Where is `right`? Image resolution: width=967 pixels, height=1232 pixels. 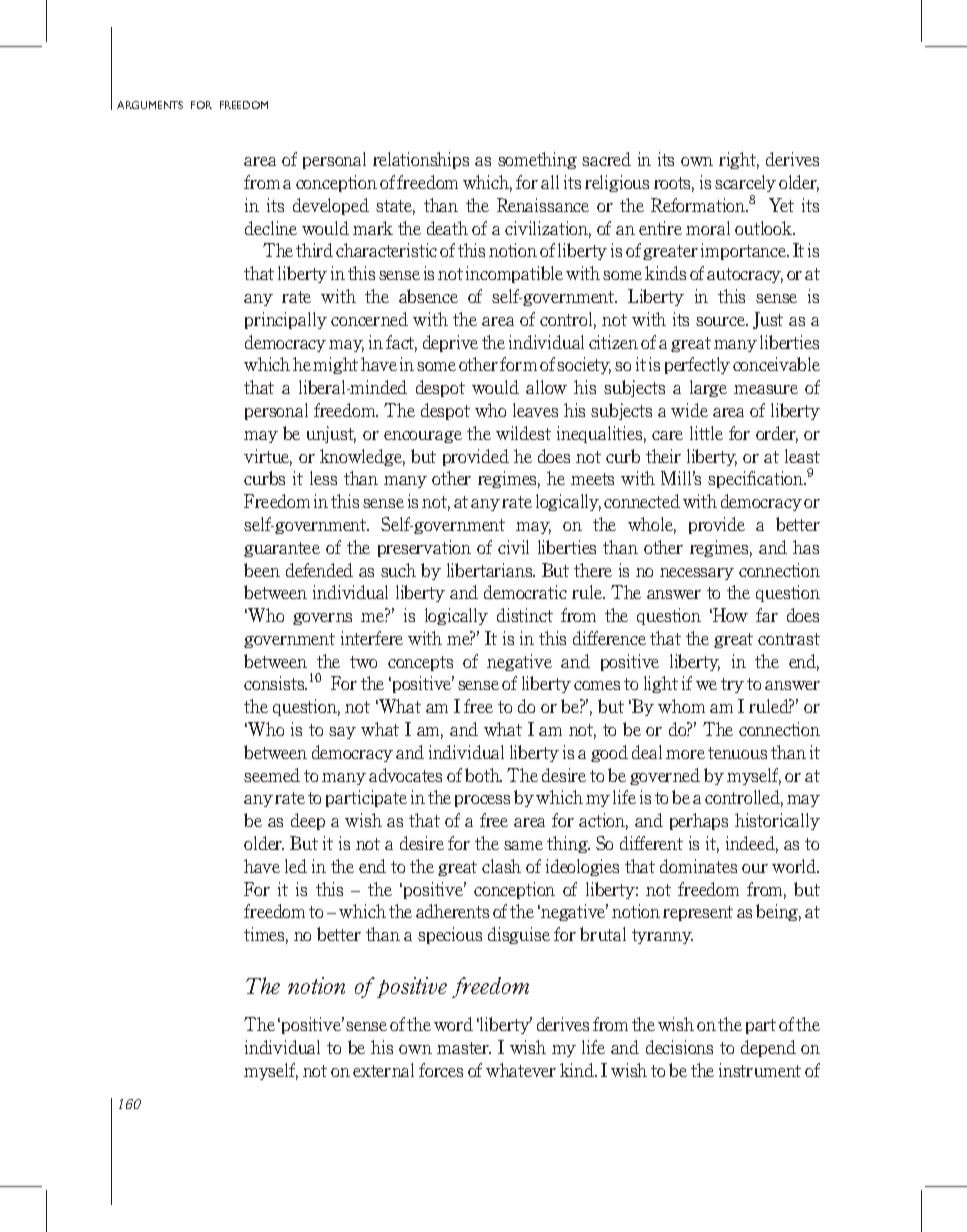
right is located at coordinates (739, 160).
